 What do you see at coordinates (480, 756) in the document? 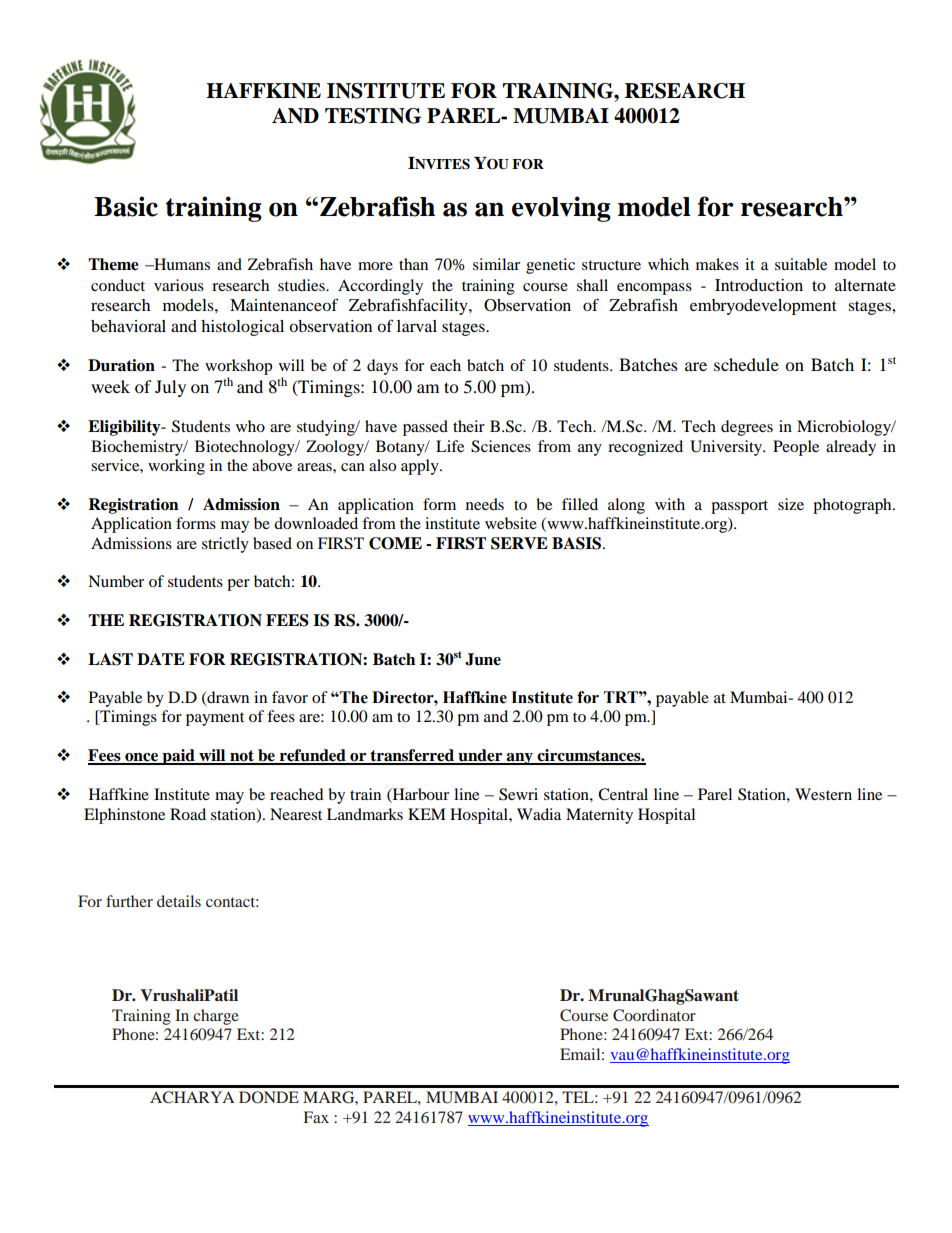
I see `under` at bounding box center [480, 756].
